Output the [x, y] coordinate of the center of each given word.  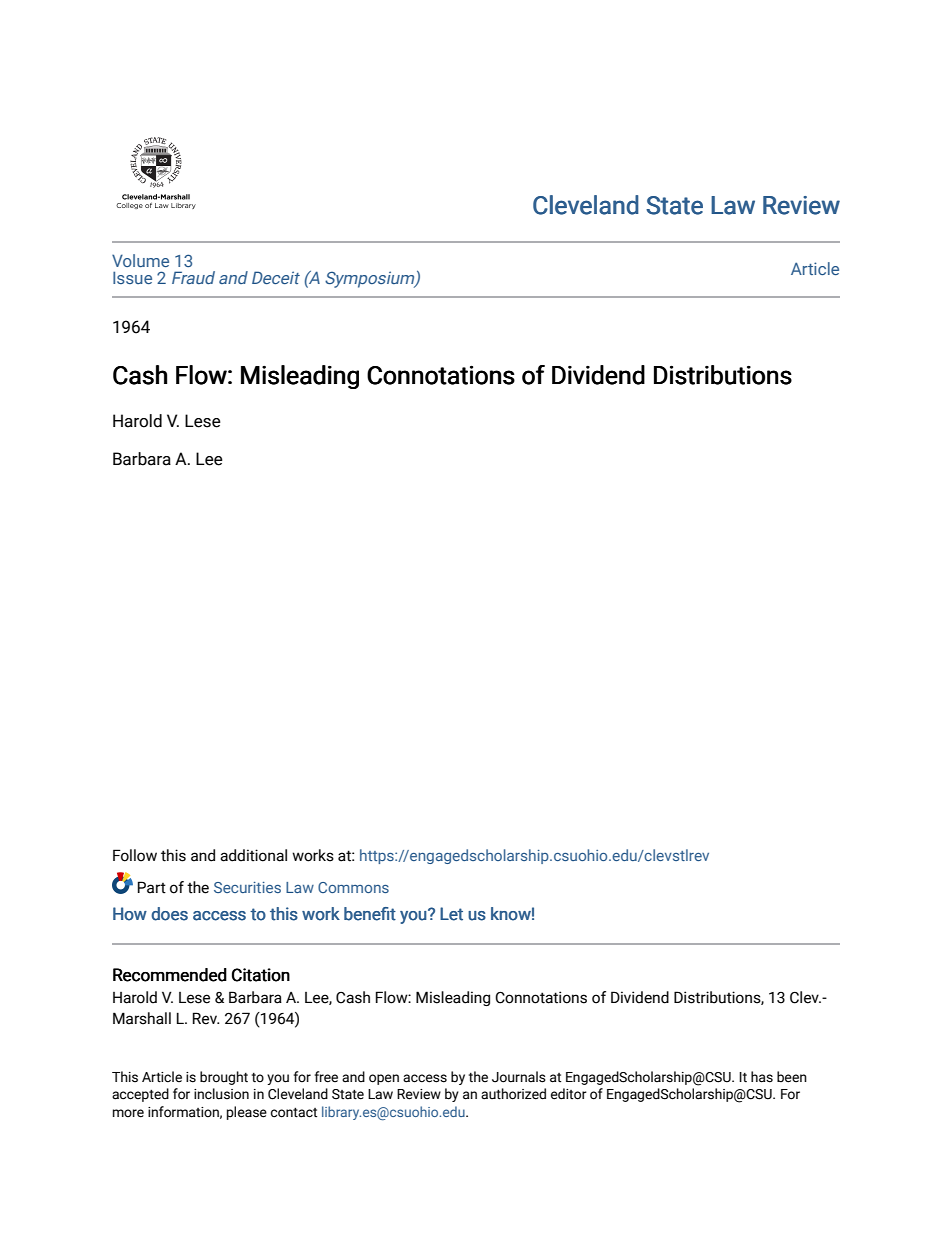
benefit [370, 914]
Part [152, 887]
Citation [261, 975]
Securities [247, 887]
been [792, 1077]
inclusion [221, 1094]
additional [253, 855]
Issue [132, 277]
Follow [135, 855]
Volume [140, 260]
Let [451, 914]
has [762, 1077]
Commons [353, 887]
